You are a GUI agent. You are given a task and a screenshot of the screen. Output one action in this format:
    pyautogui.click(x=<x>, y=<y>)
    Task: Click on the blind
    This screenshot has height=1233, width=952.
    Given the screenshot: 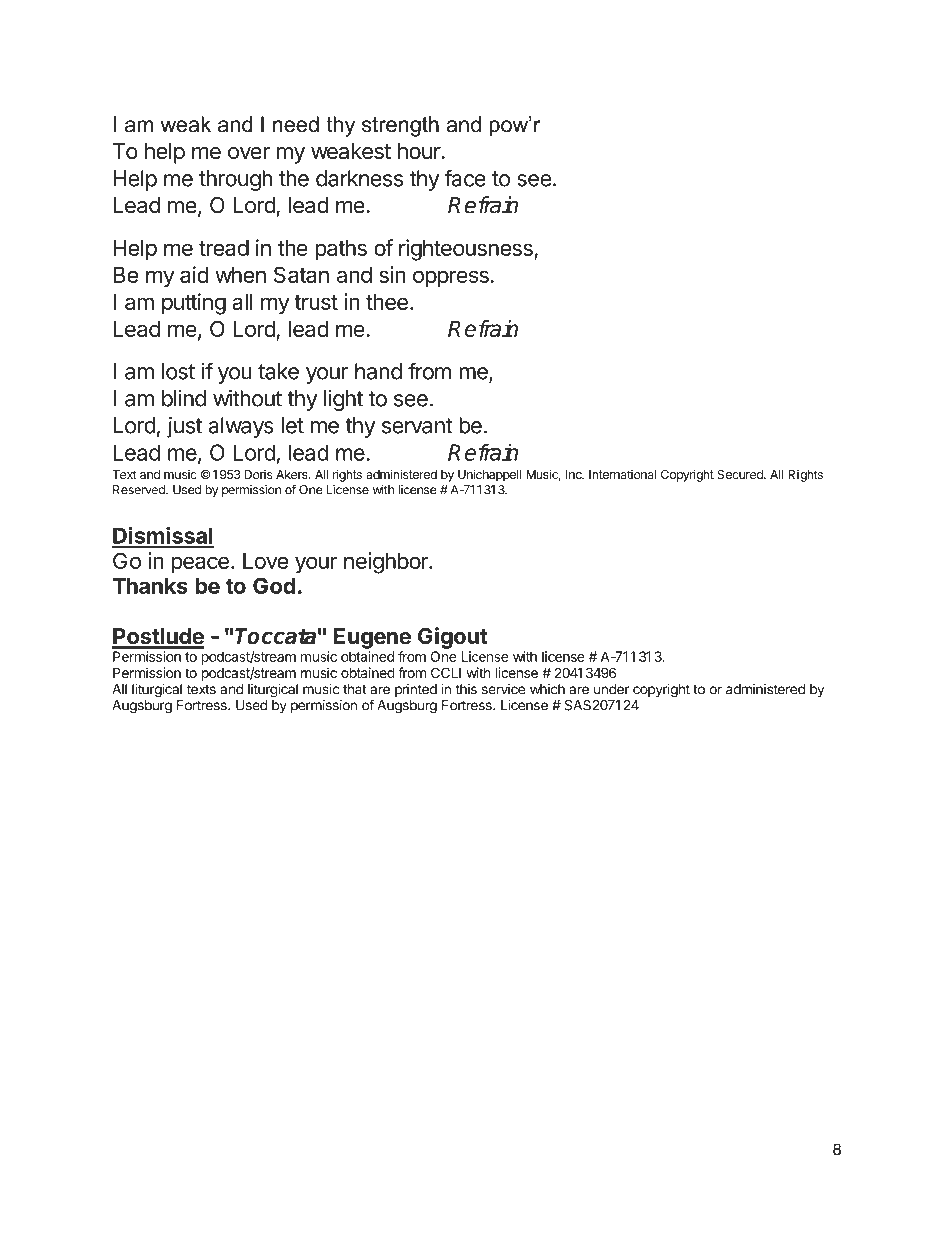 What is the action you would take?
    pyautogui.click(x=184, y=398)
